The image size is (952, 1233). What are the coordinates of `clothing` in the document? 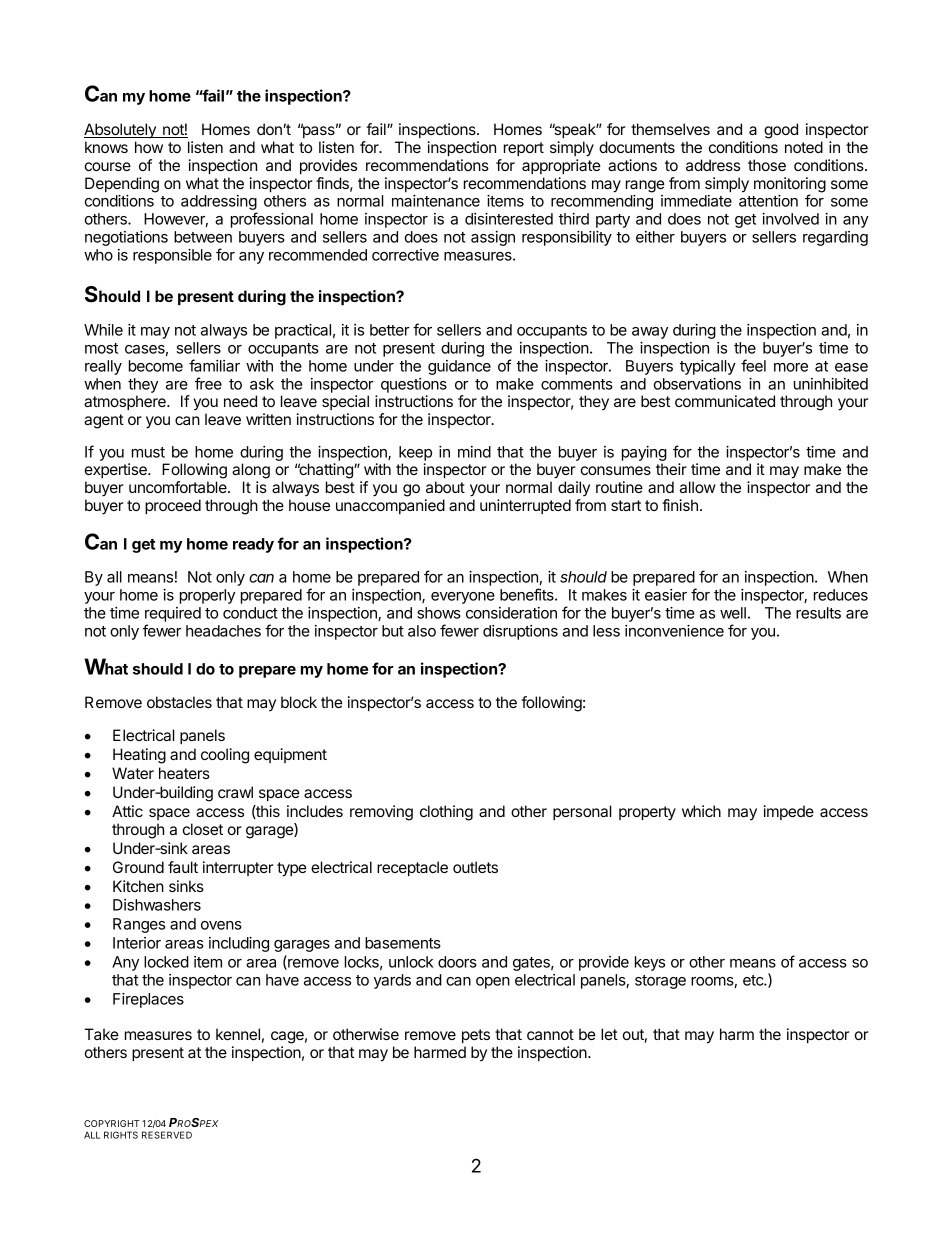 It's located at (446, 813).
